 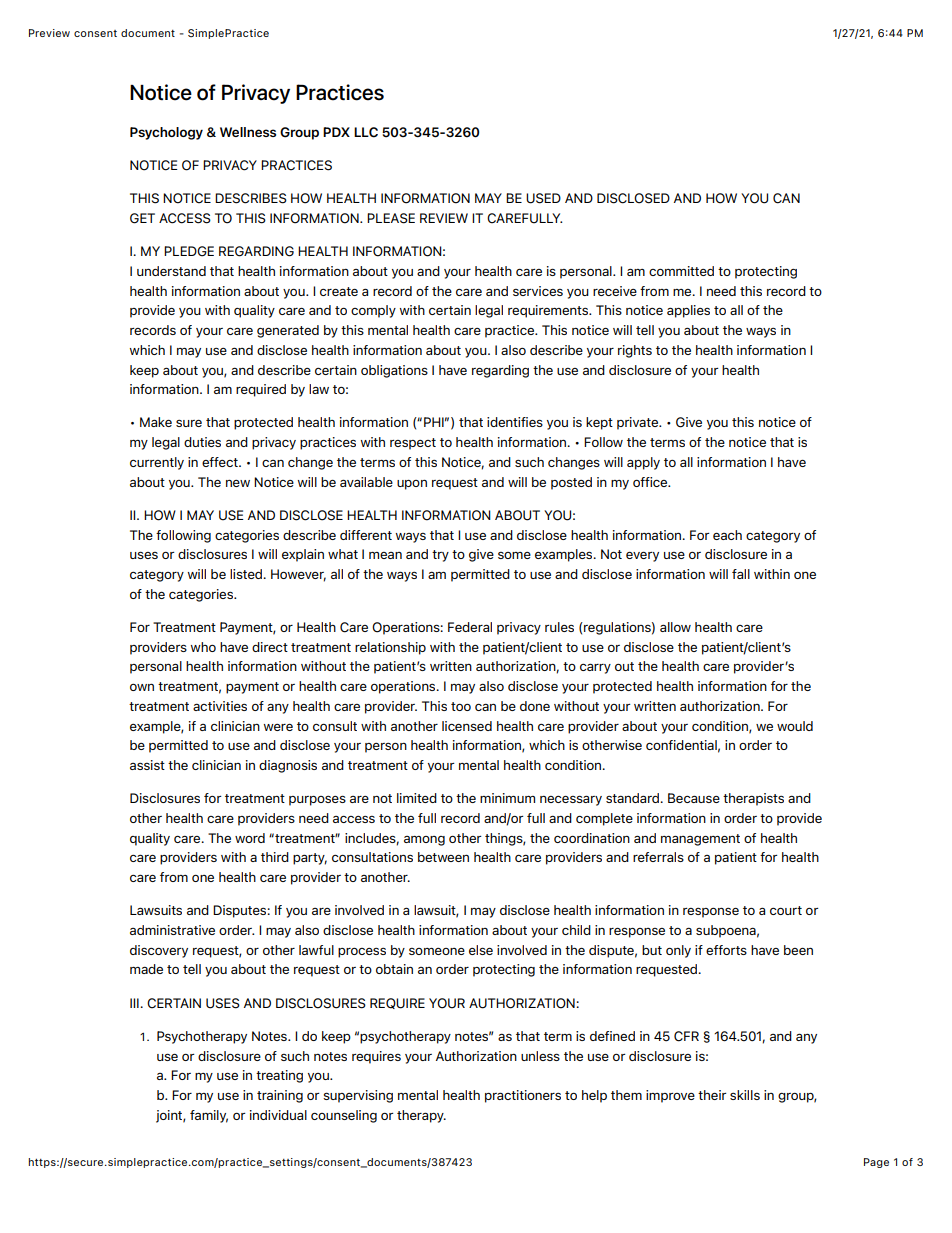 I want to click on therapists, so click(x=753, y=799).
